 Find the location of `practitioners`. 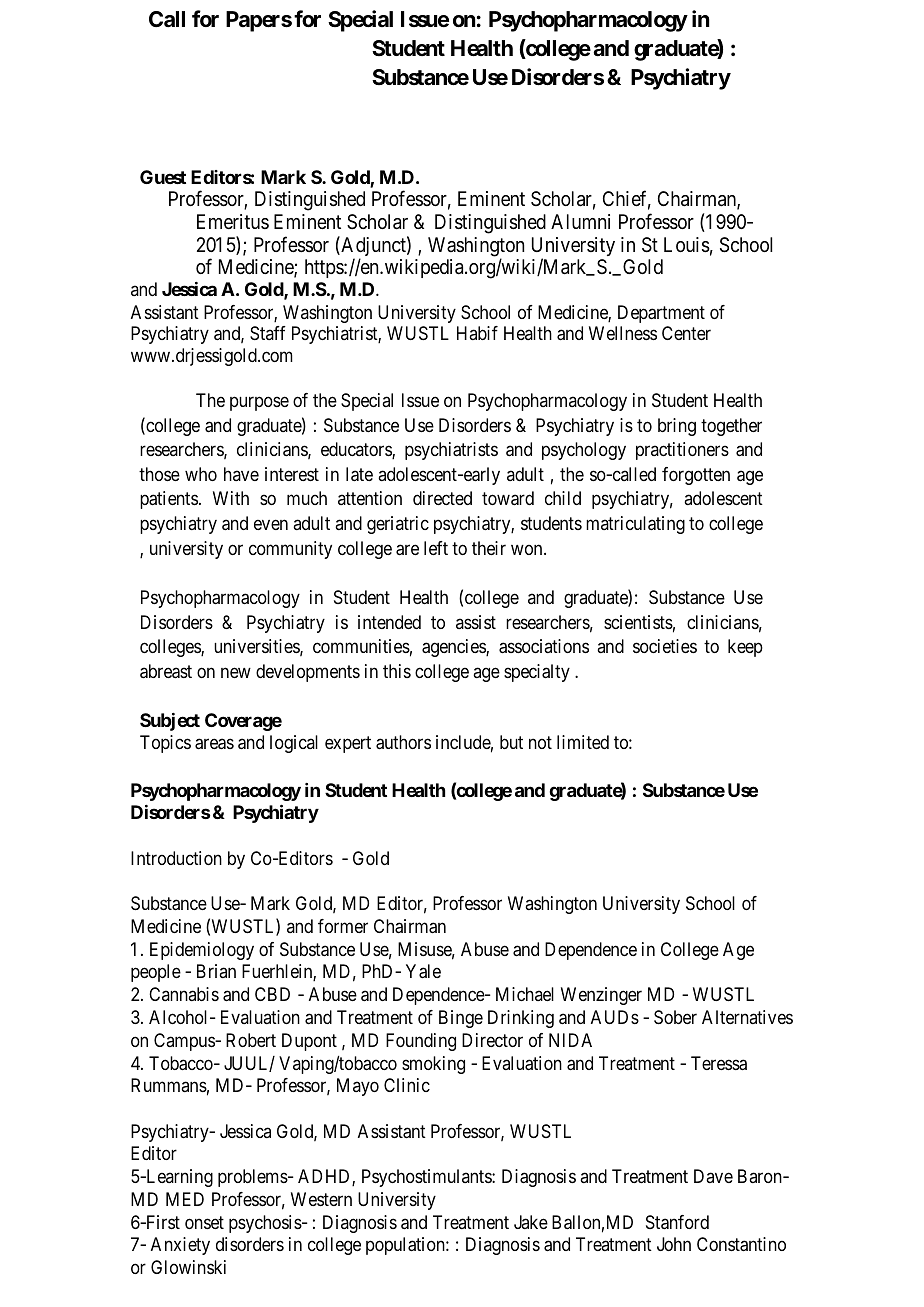

practitioners is located at coordinates (682, 451).
